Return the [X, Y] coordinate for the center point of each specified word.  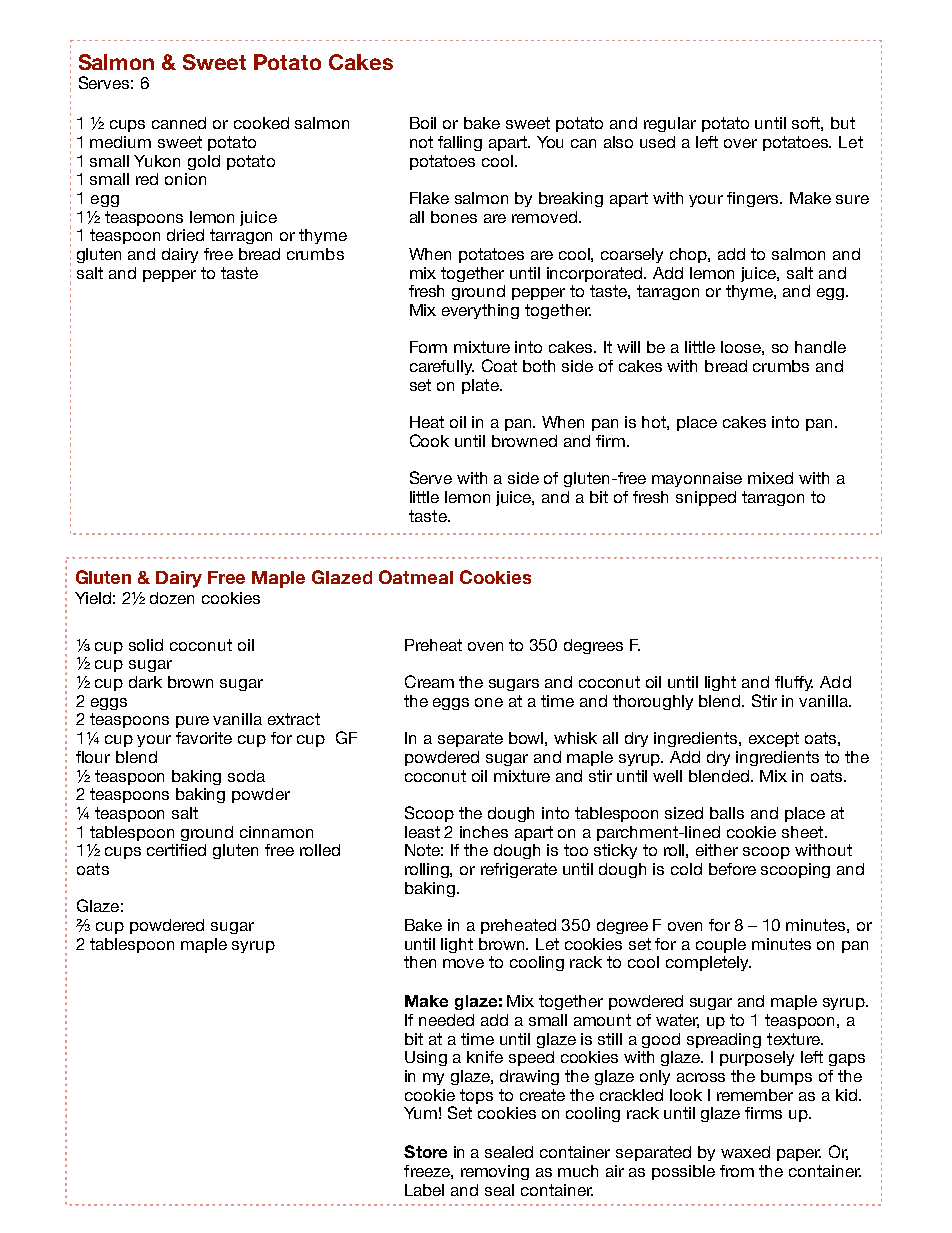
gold [204, 162]
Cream [429, 681]
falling [460, 143]
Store [425, 1151]
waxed [745, 1152]
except [774, 739]
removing [495, 1172]
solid [146, 645]
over [740, 143]
